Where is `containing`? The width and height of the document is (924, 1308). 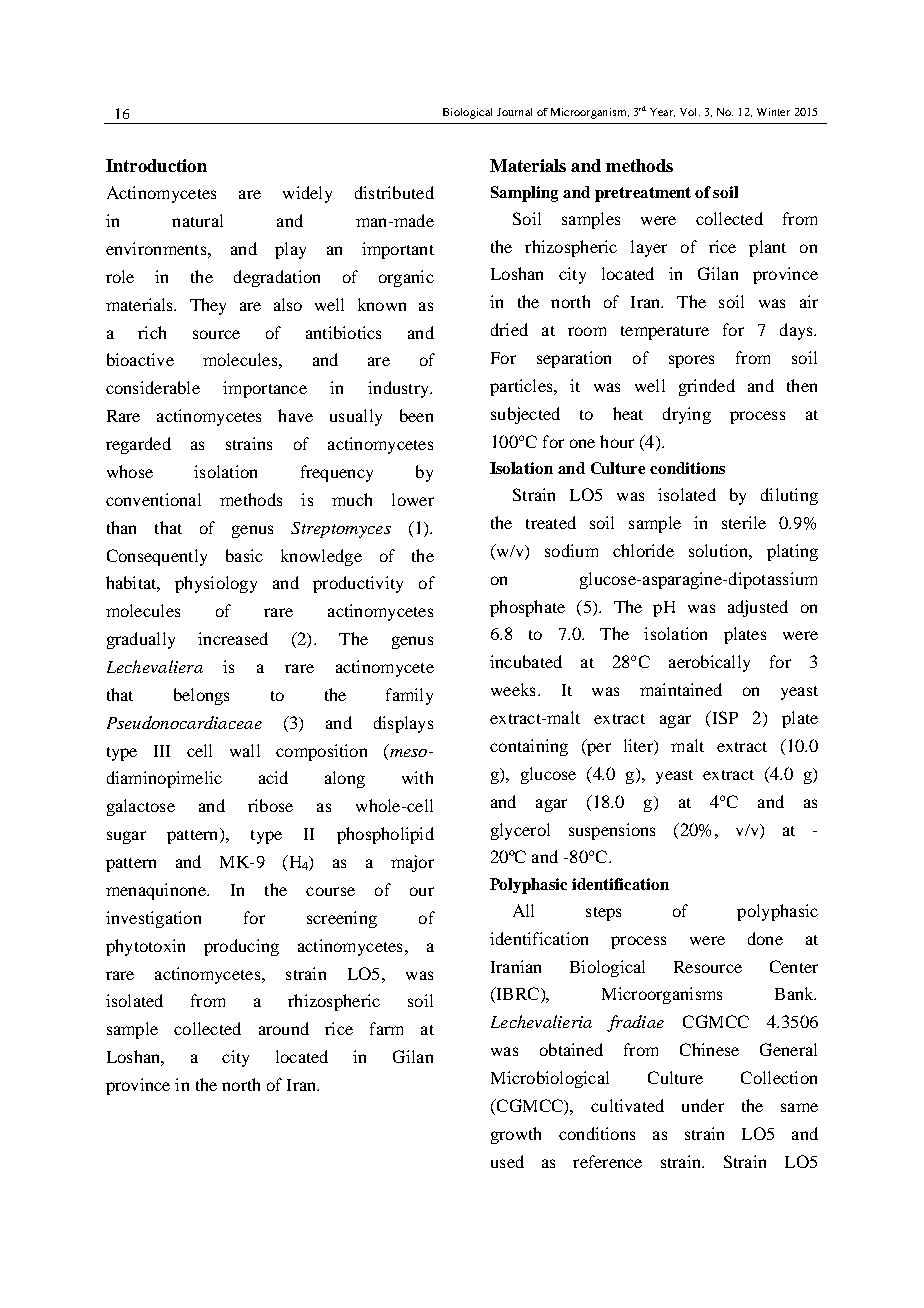
containing is located at coordinates (529, 747).
